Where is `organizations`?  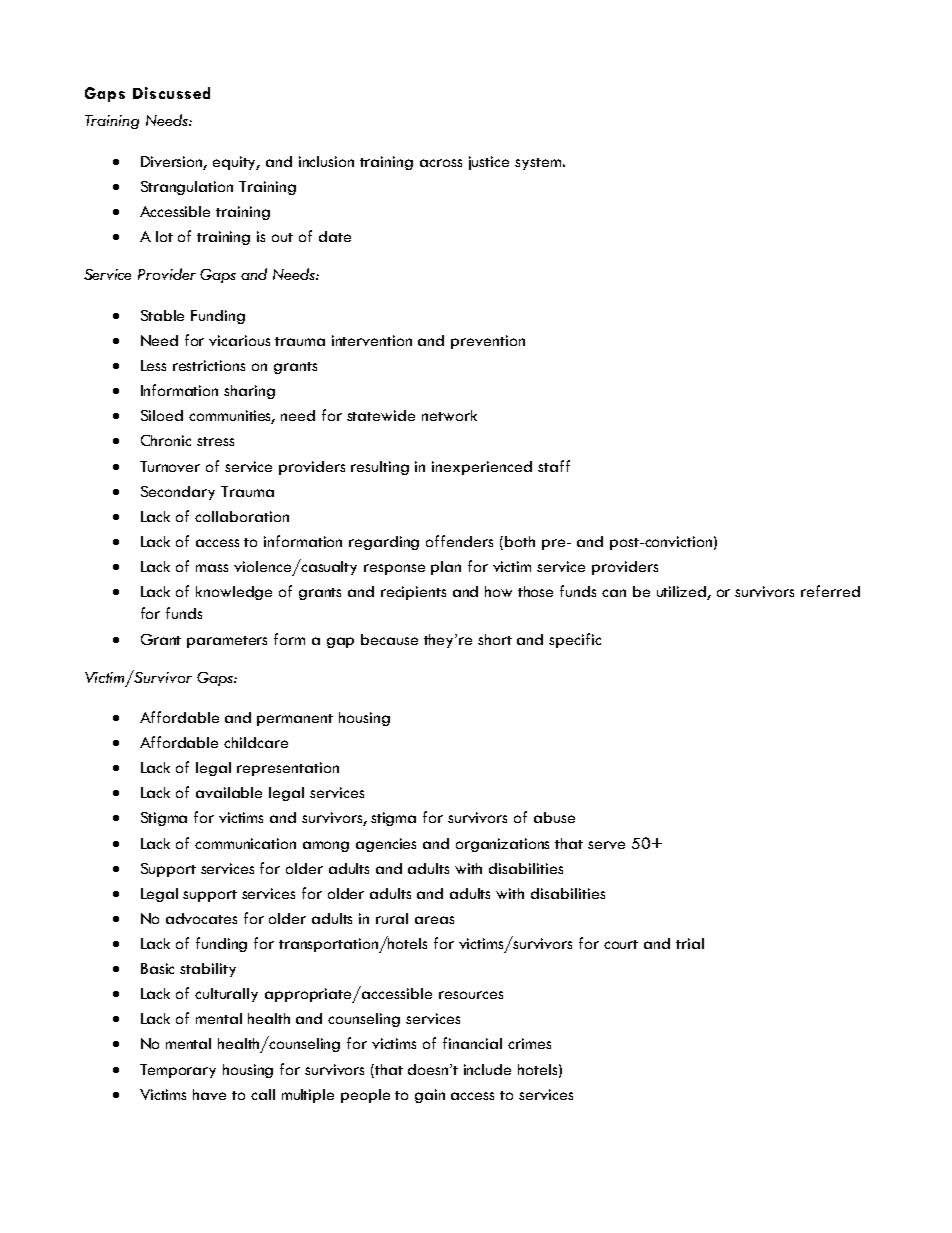
organizations is located at coordinates (502, 845).
